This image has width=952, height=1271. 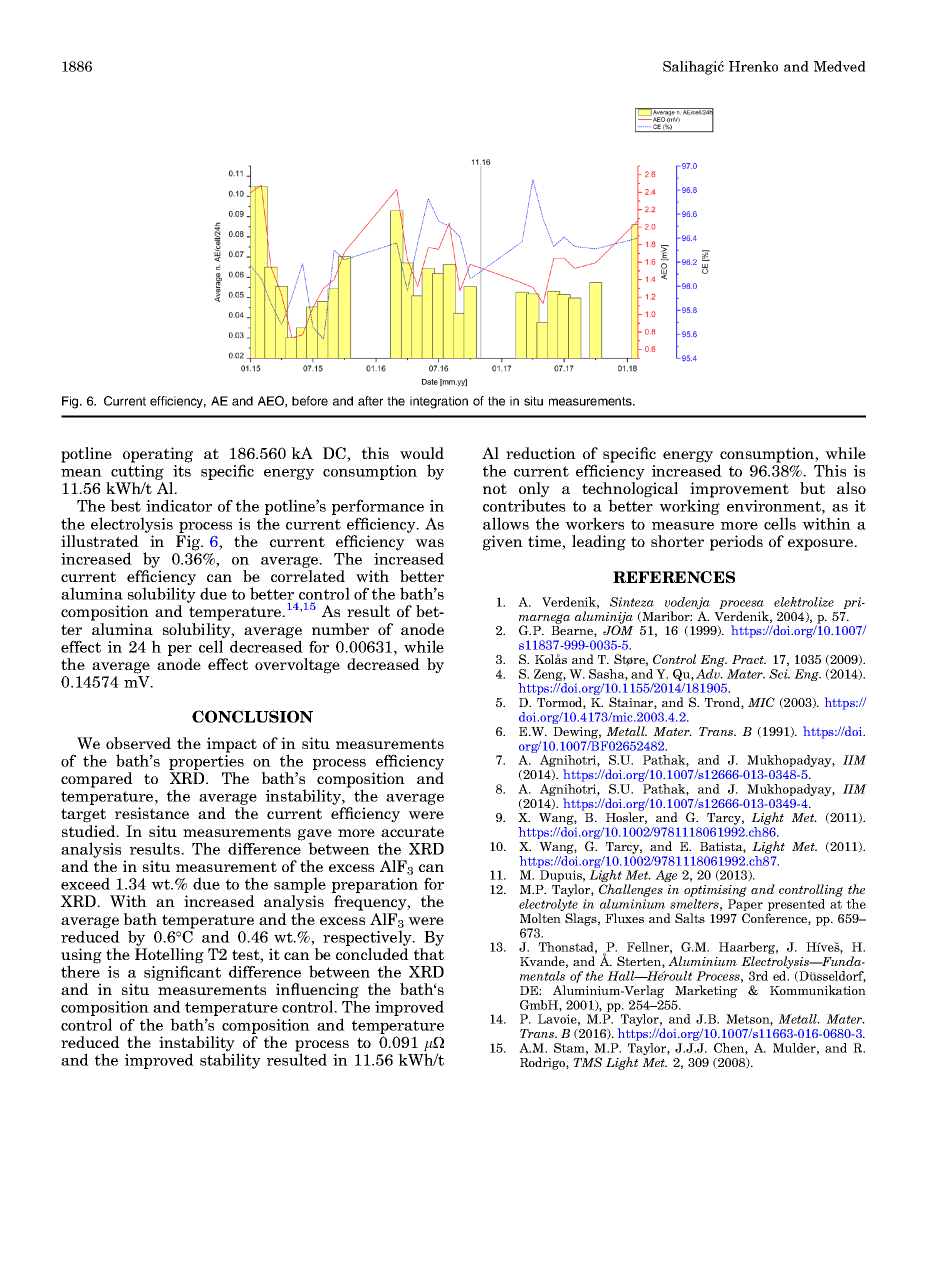 What do you see at coordinates (739, 491) in the image?
I see `improvement` at bounding box center [739, 491].
